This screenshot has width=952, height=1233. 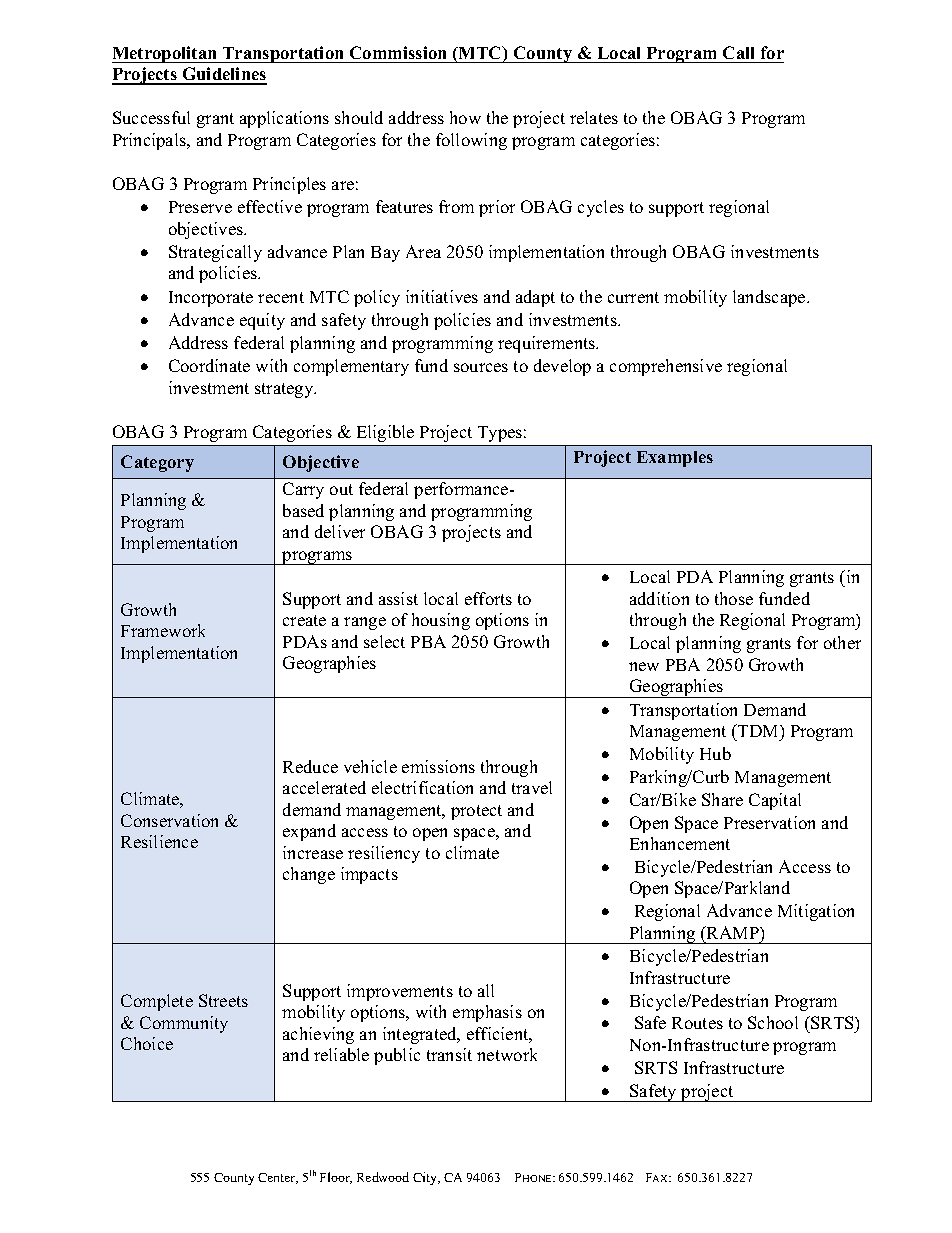 I want to click on Guidelines, so click(x=223, y=75).
